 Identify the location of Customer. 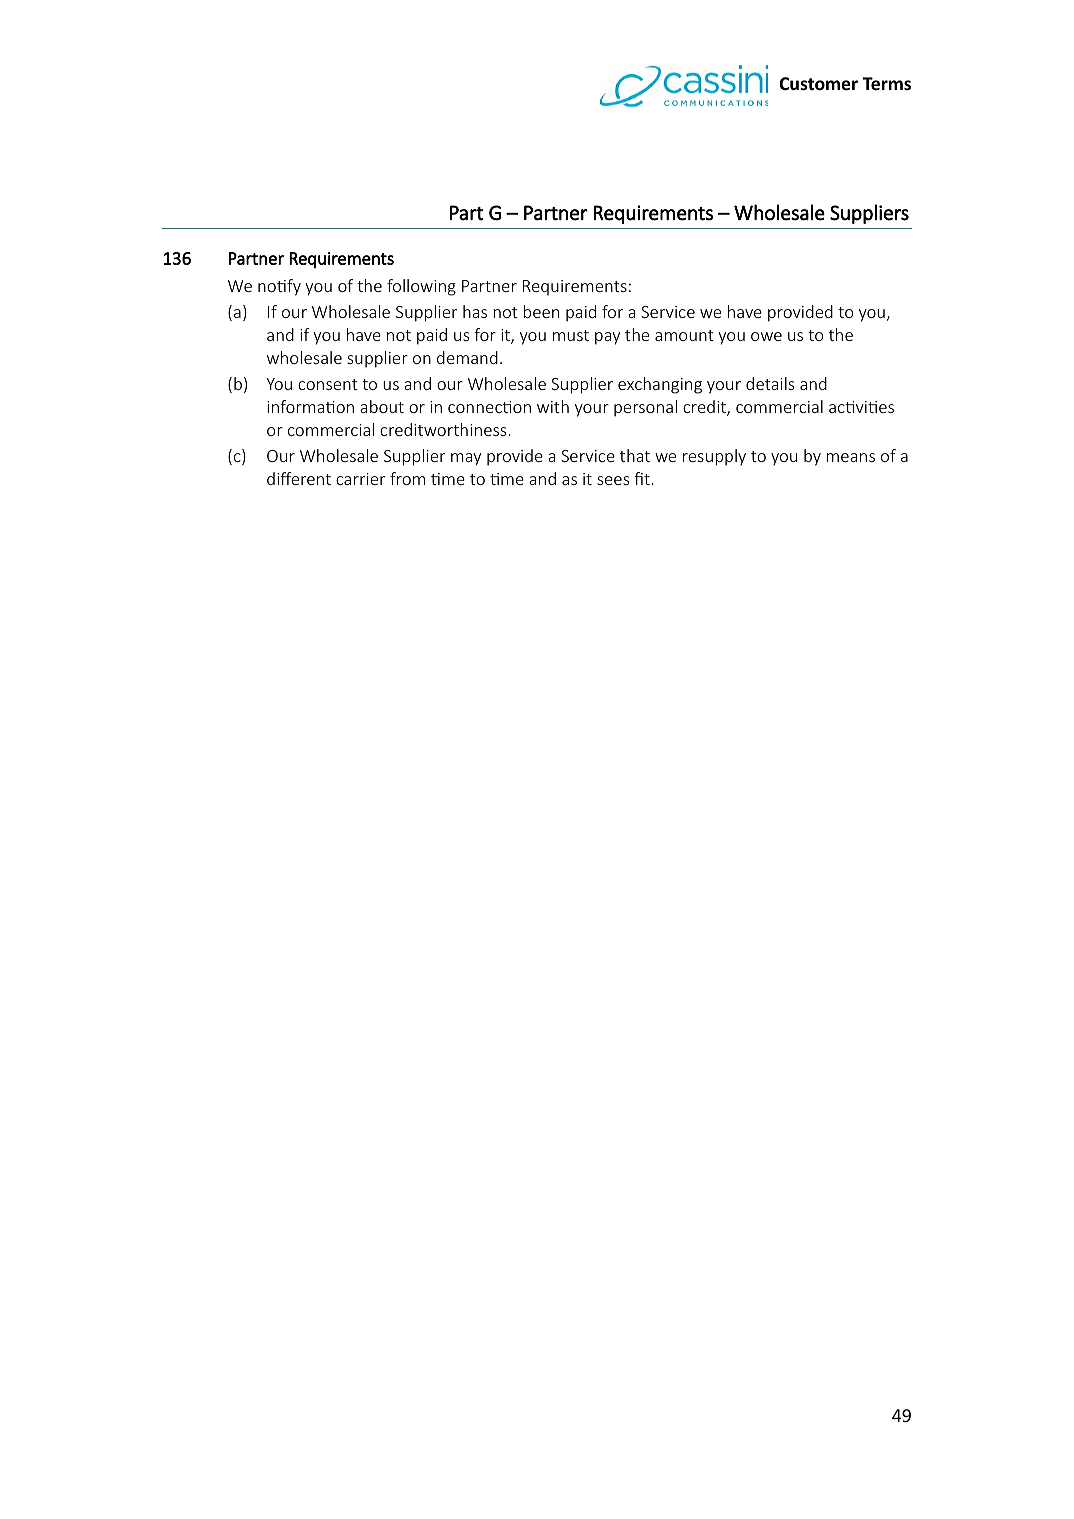
(818, 84).
